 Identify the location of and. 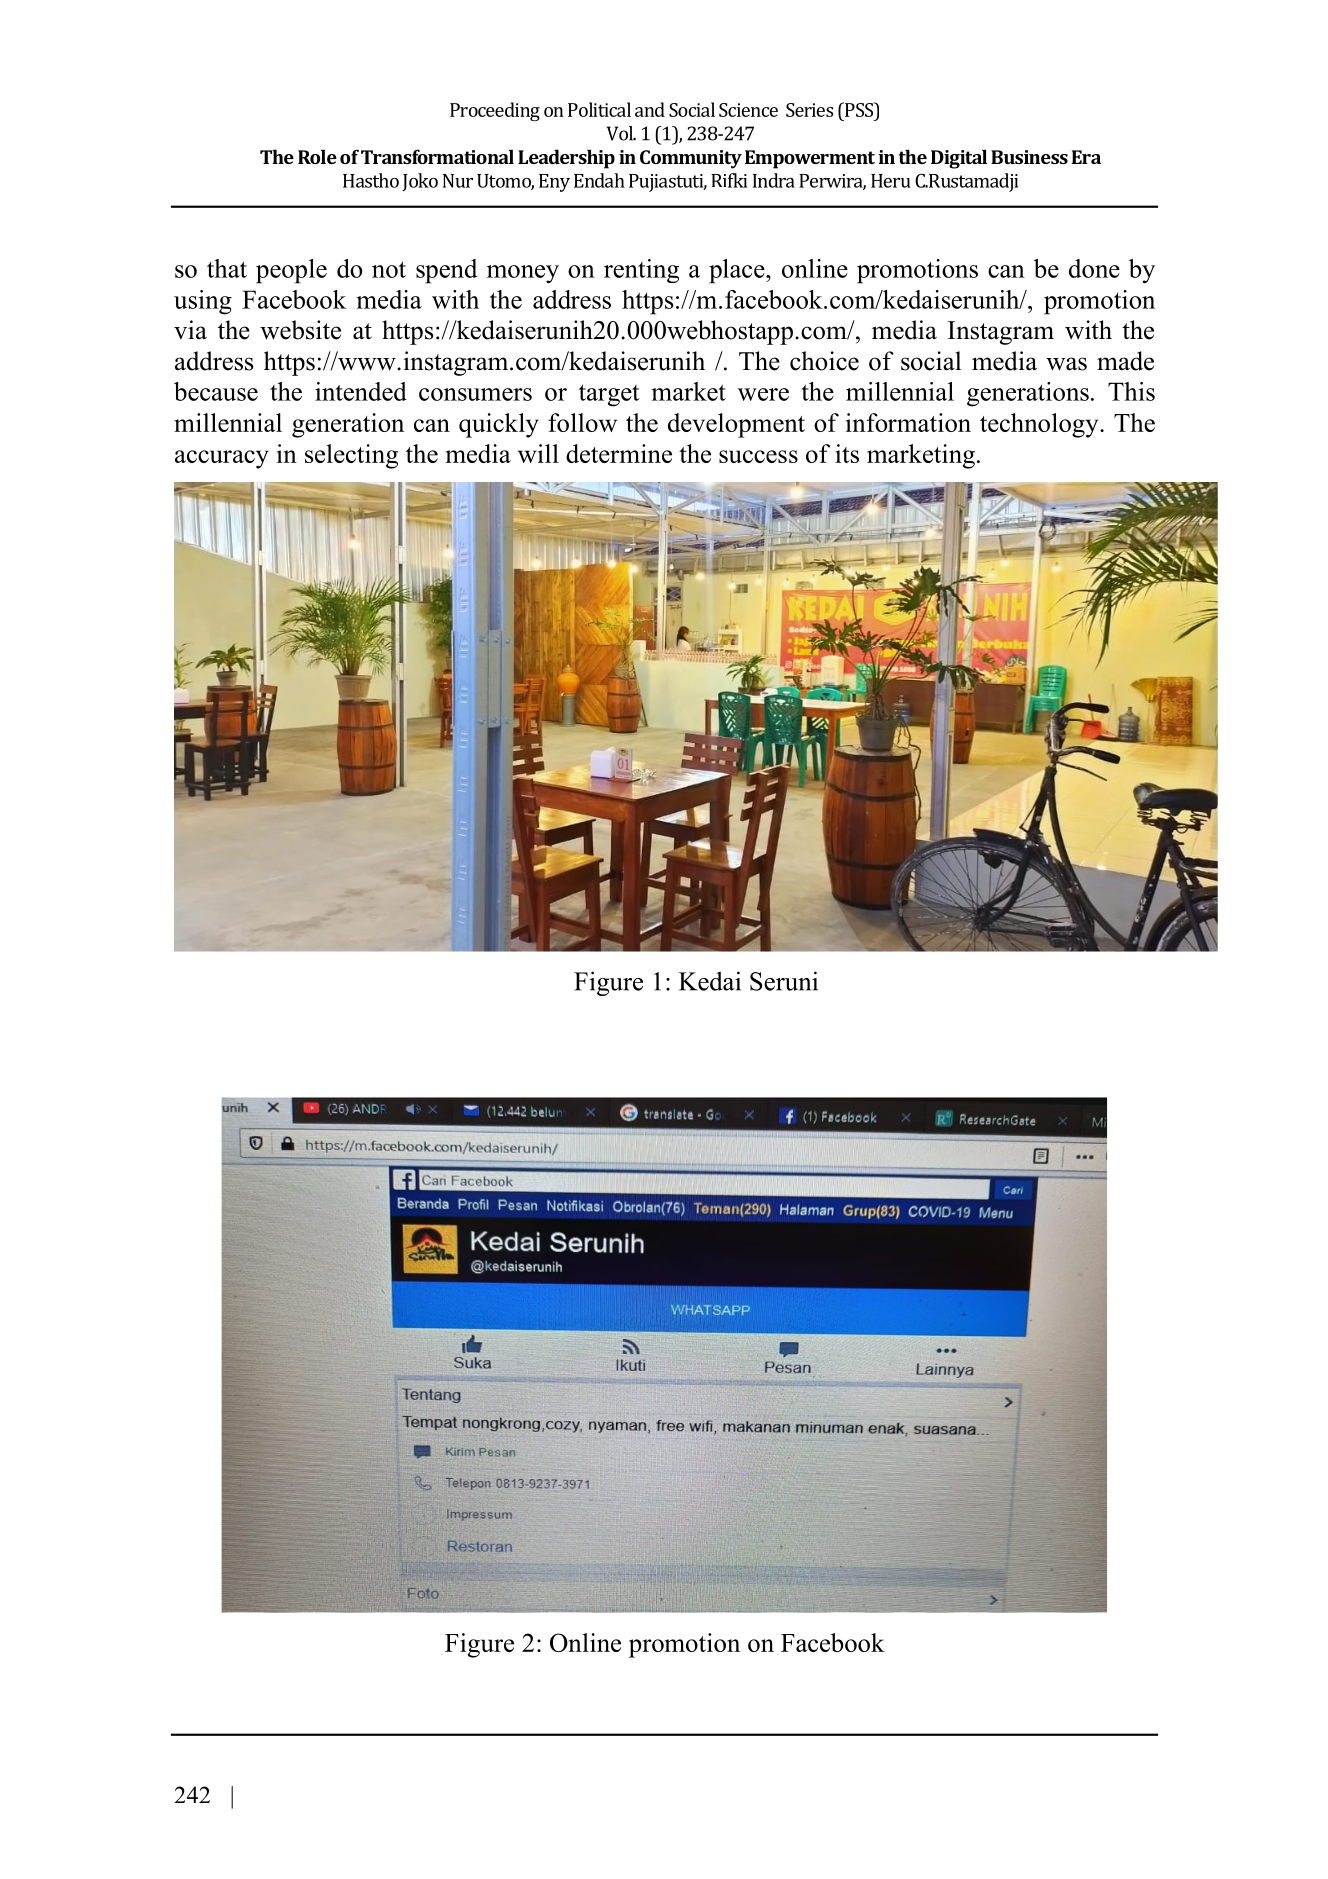
(650, 109).
